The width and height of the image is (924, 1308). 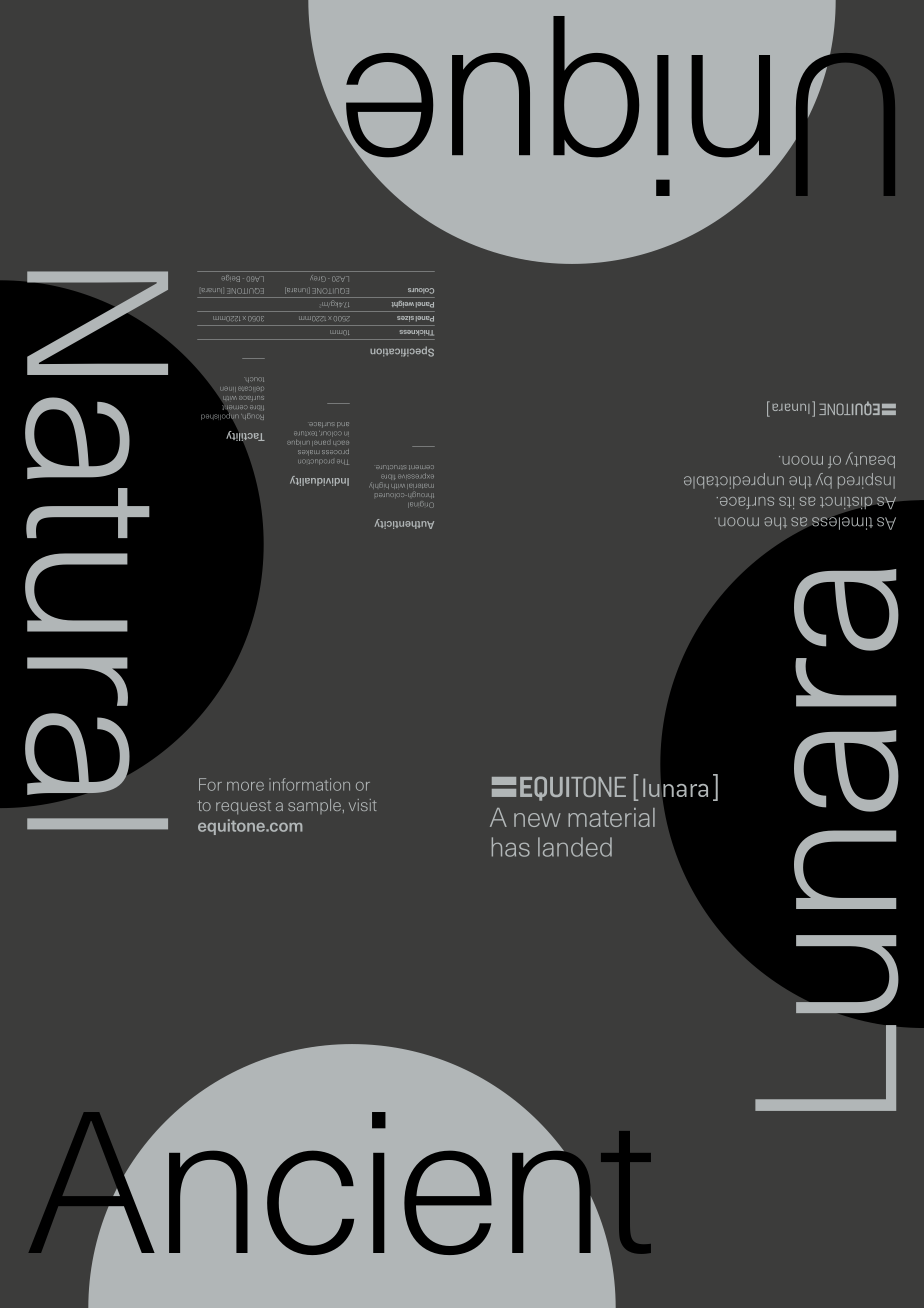 I want to click on sample, so click(x=314, y=806).
